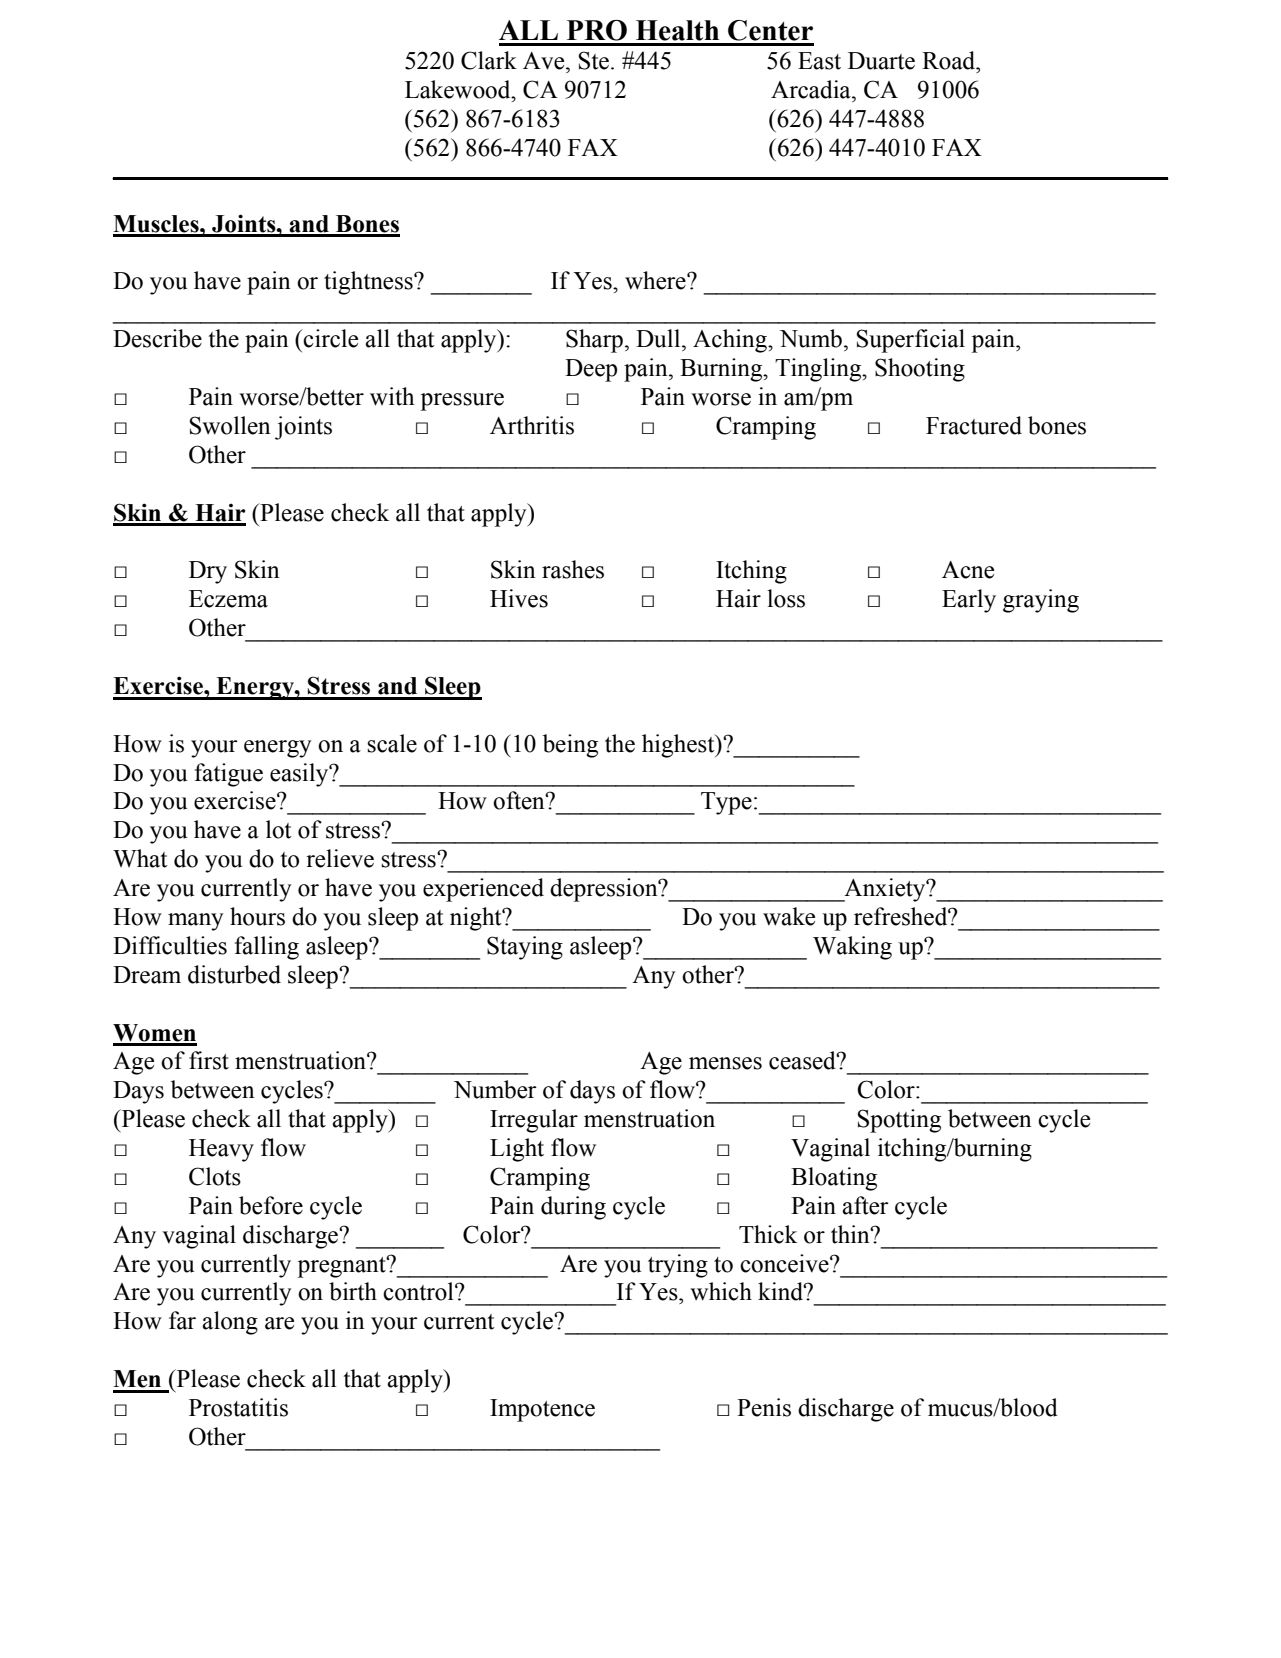 Image resolution: width=1281 pixels, height=1658 pixels. What do you see at coordinates (459, 89) in the image?
I see `Lakewood` at bounding box center [459, 89].
